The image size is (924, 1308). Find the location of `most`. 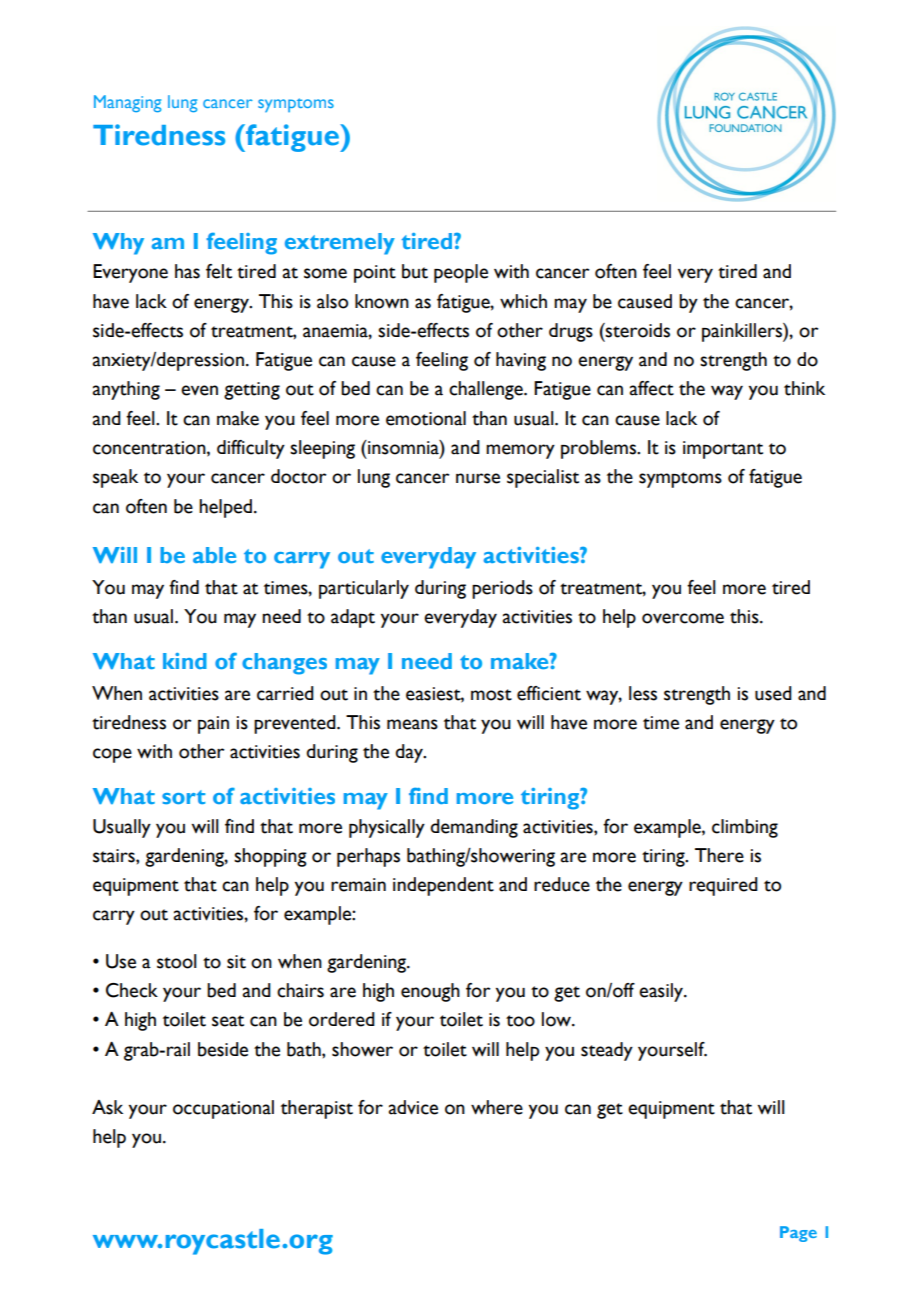

most is located at coordinates (491, 695).
